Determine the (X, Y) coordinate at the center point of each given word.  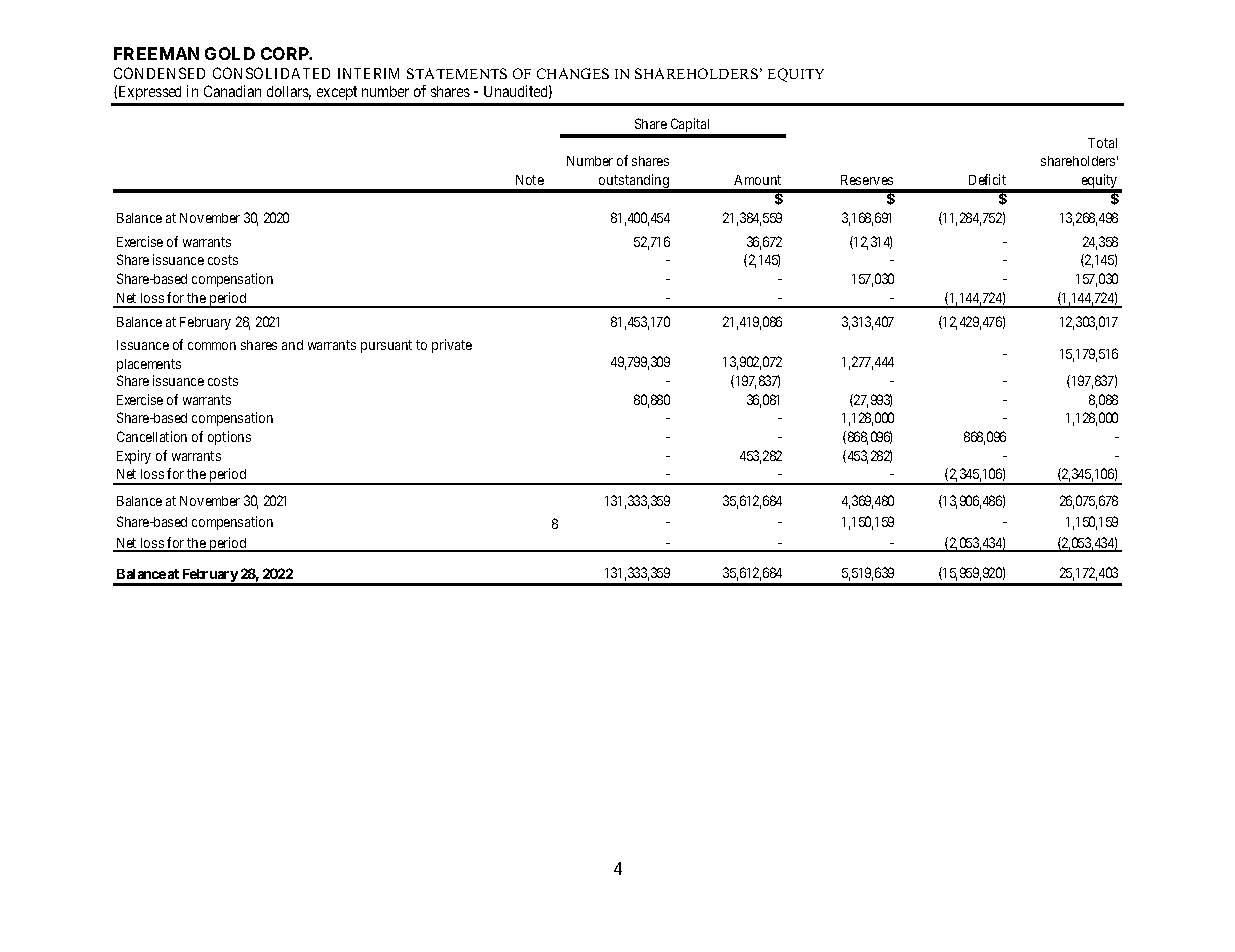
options (229, 438)
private (452, 346)
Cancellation (152, 436)
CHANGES (573, 73)
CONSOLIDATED (271, 73)
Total (1102, 143)
